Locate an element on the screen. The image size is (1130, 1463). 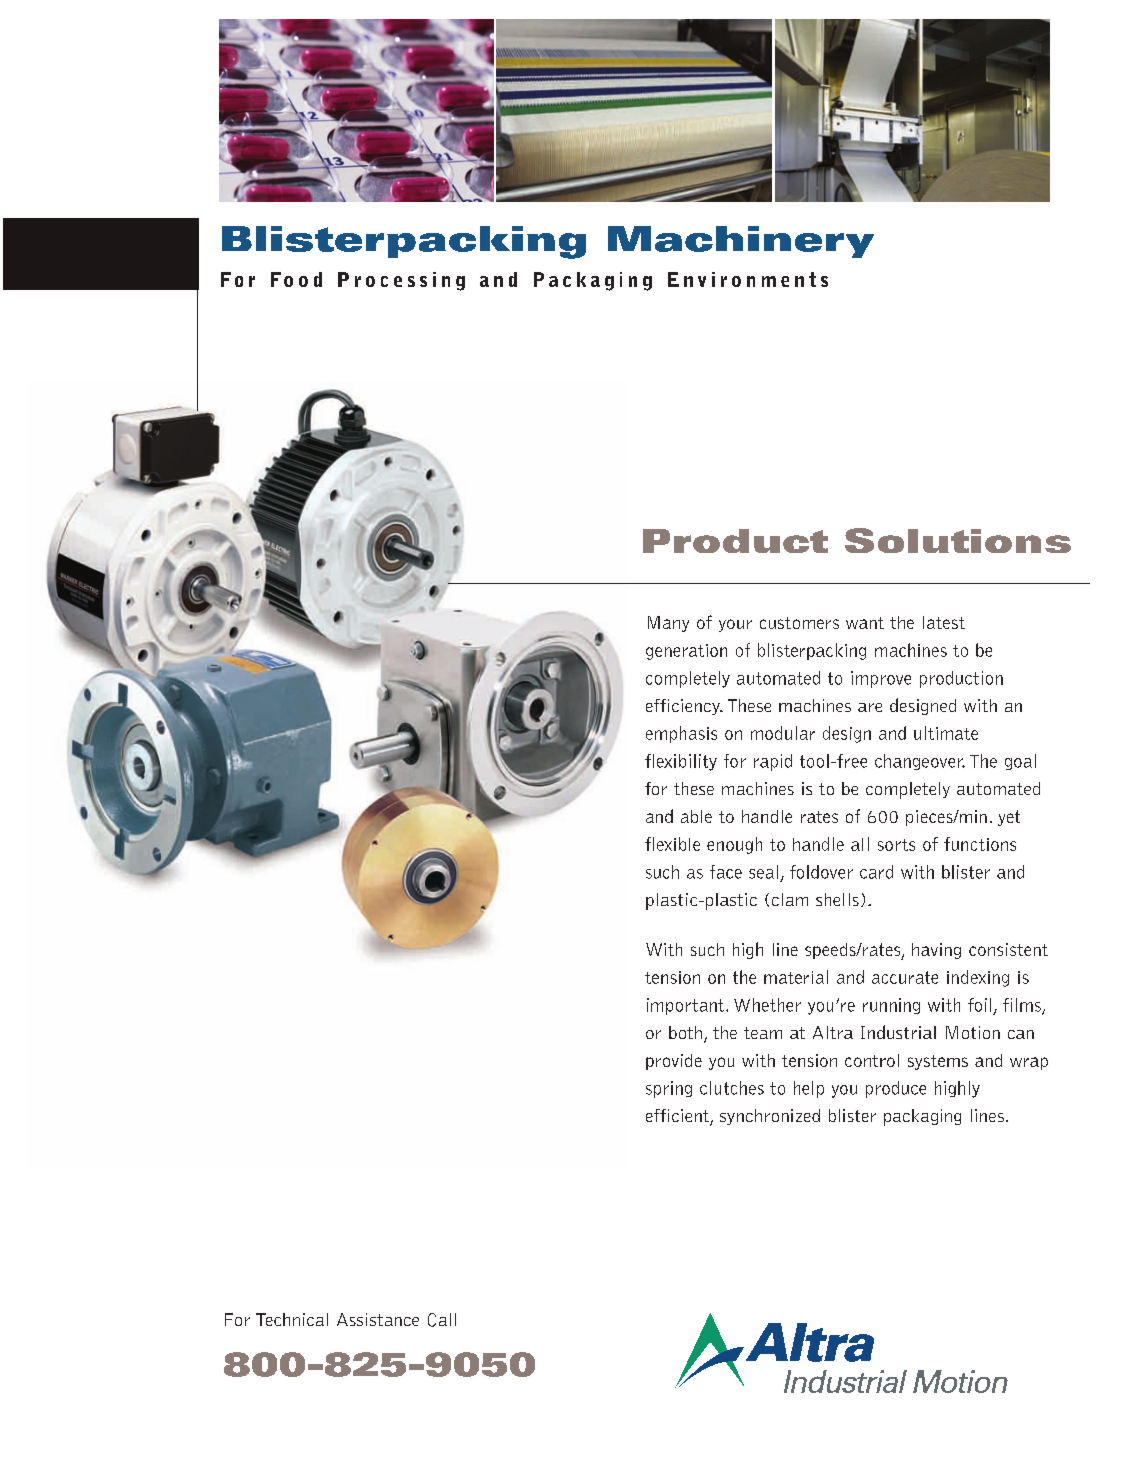
Solutions is located at coordinates (958, 540).
